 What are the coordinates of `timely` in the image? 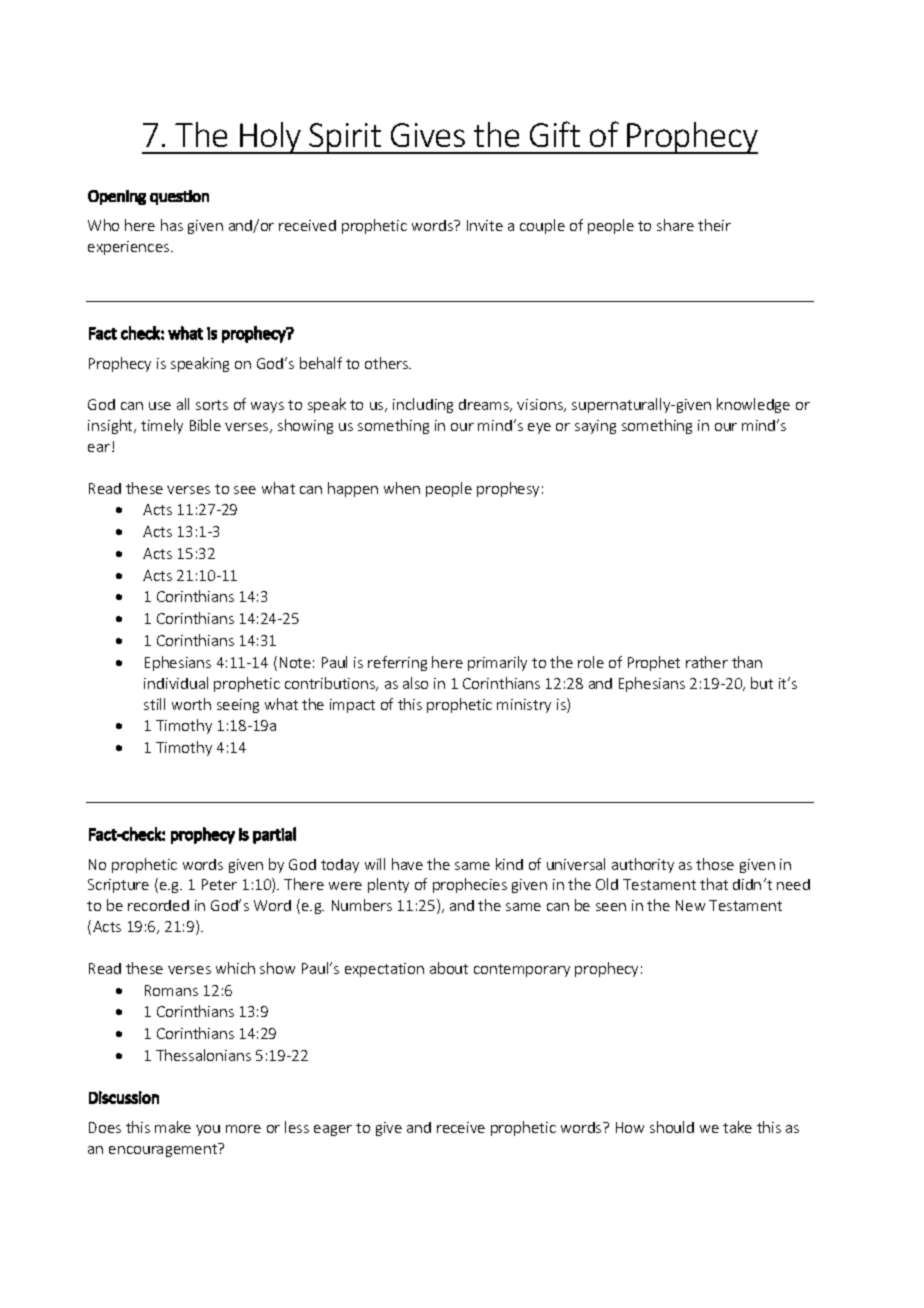 It's located at (162, 426).
